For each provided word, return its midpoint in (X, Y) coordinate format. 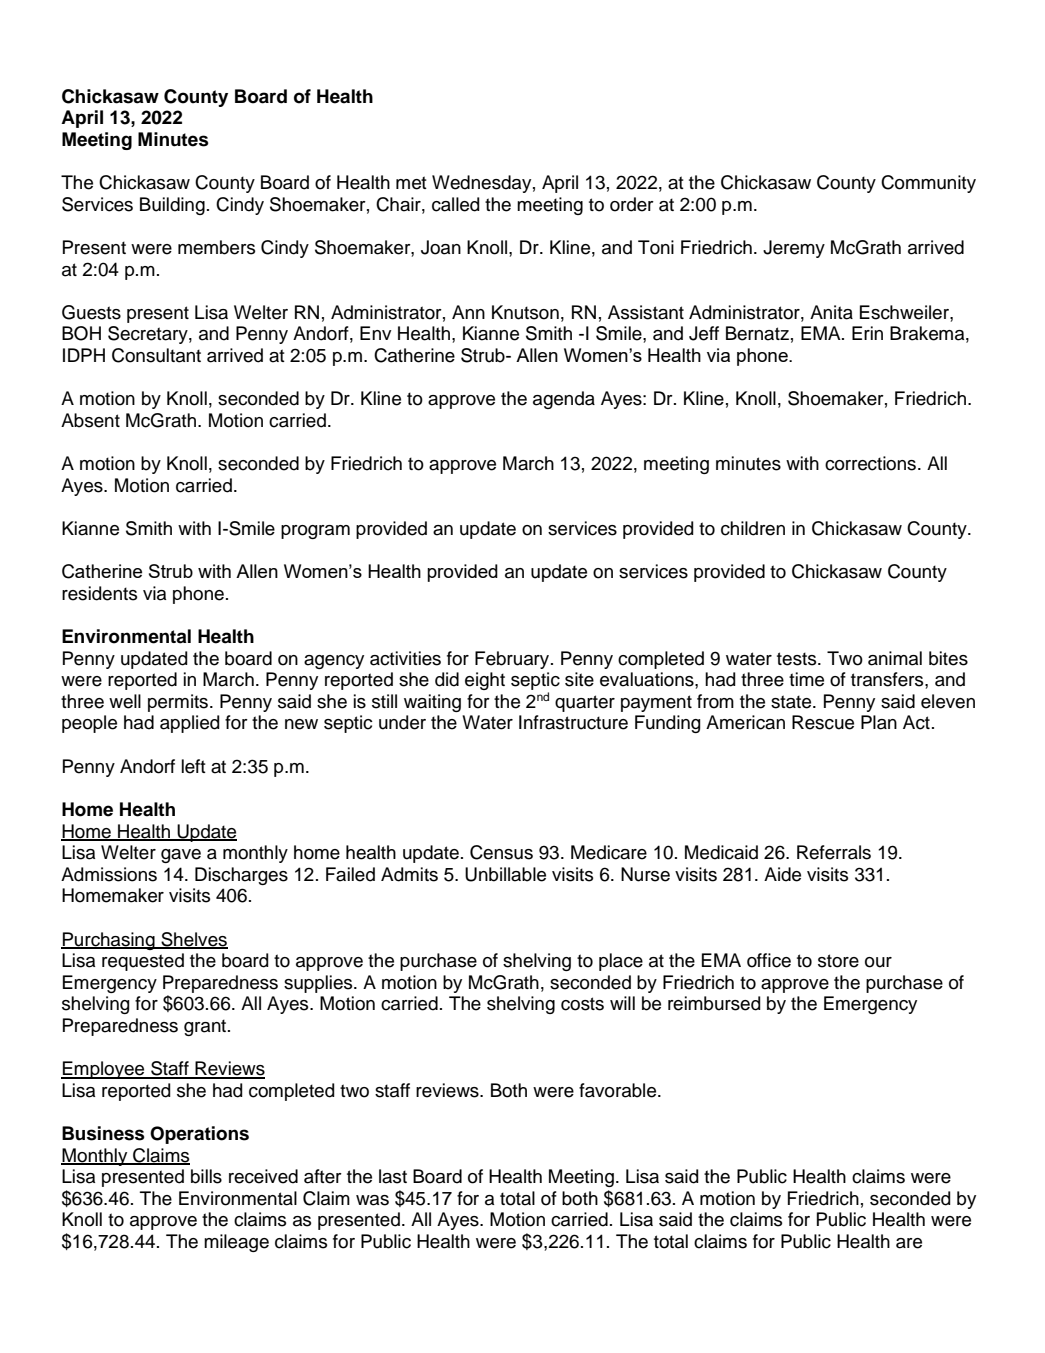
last (393, 1176)
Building (172, 206)
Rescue (823, 722)
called (456, 204)
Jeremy (794, 249)
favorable (619, 1090)
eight (485, 681)
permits (179, 703)
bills (206, 1176)
